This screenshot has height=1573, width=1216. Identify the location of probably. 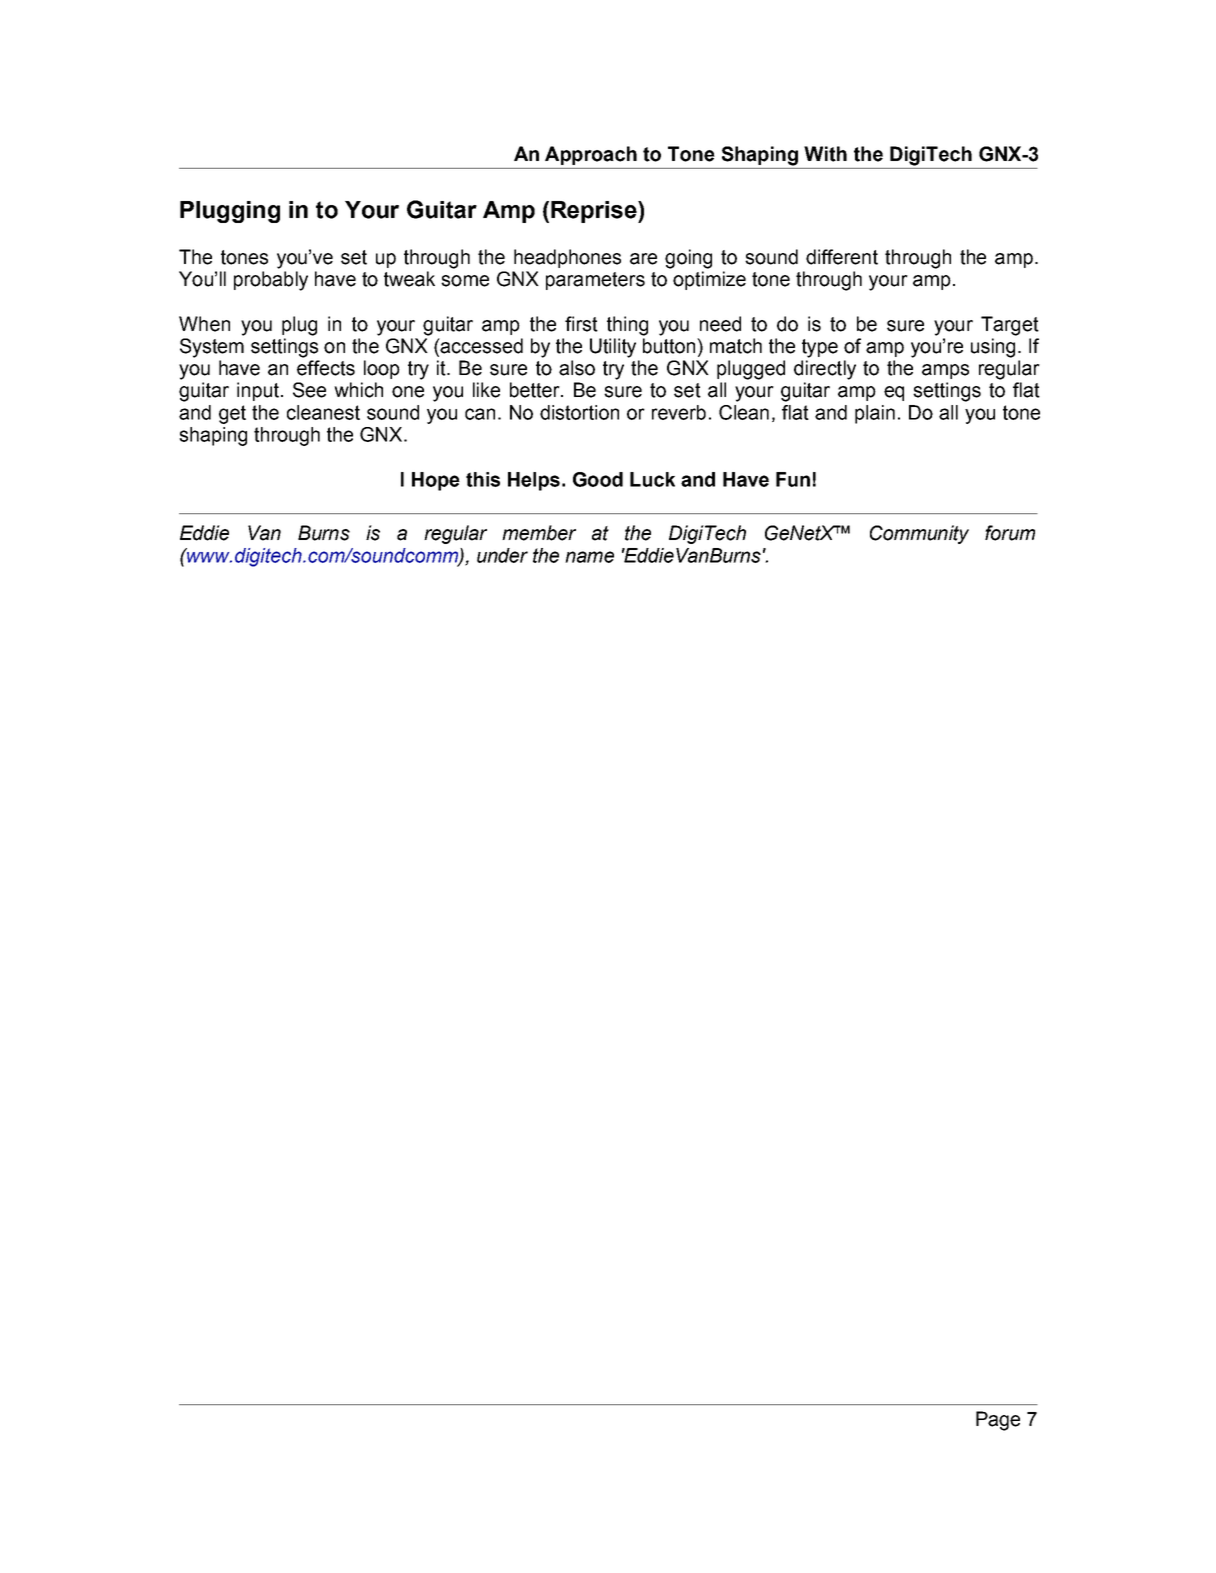
(271, 281).
